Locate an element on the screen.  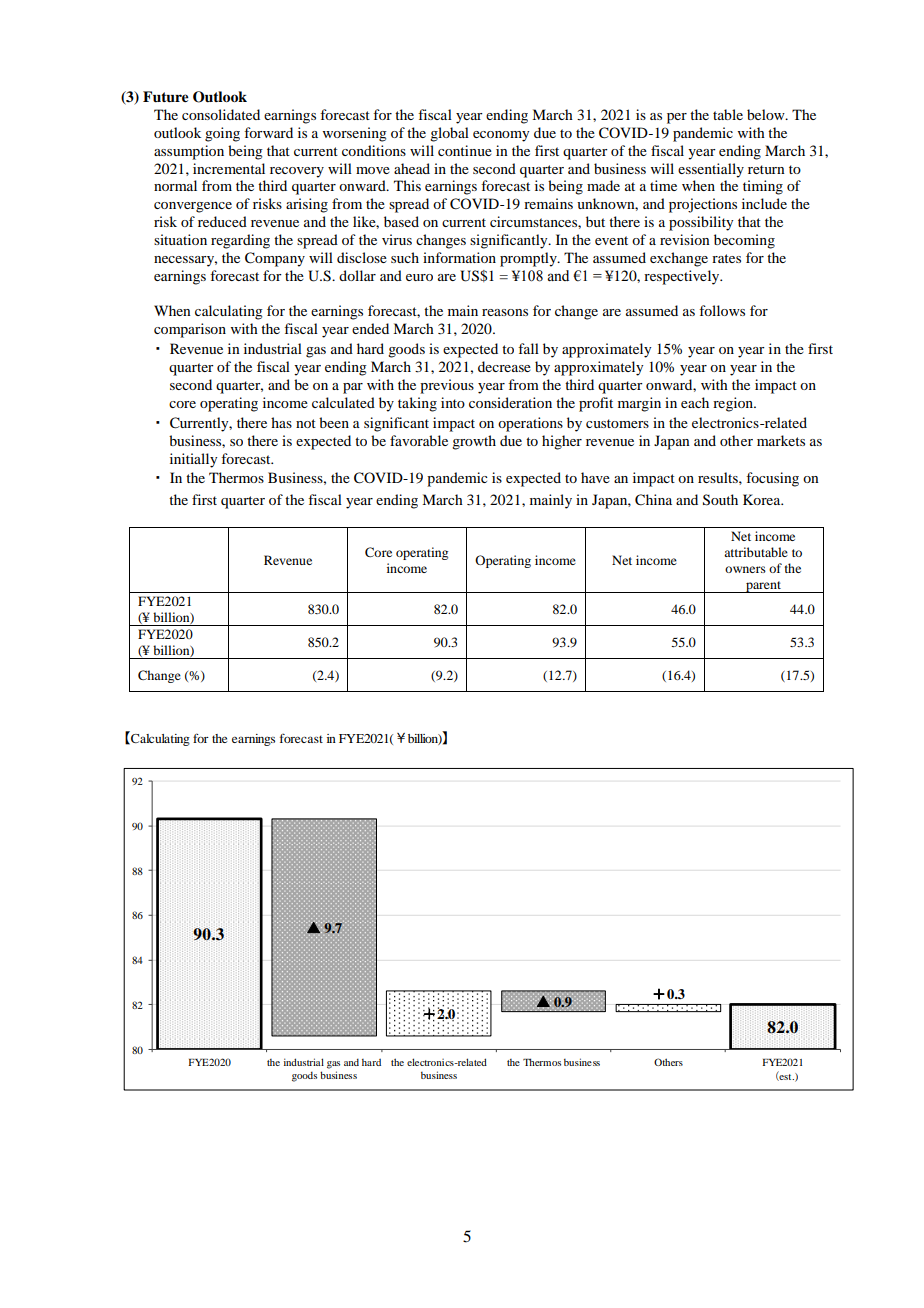
rates is located at coordinates (726, 258).
